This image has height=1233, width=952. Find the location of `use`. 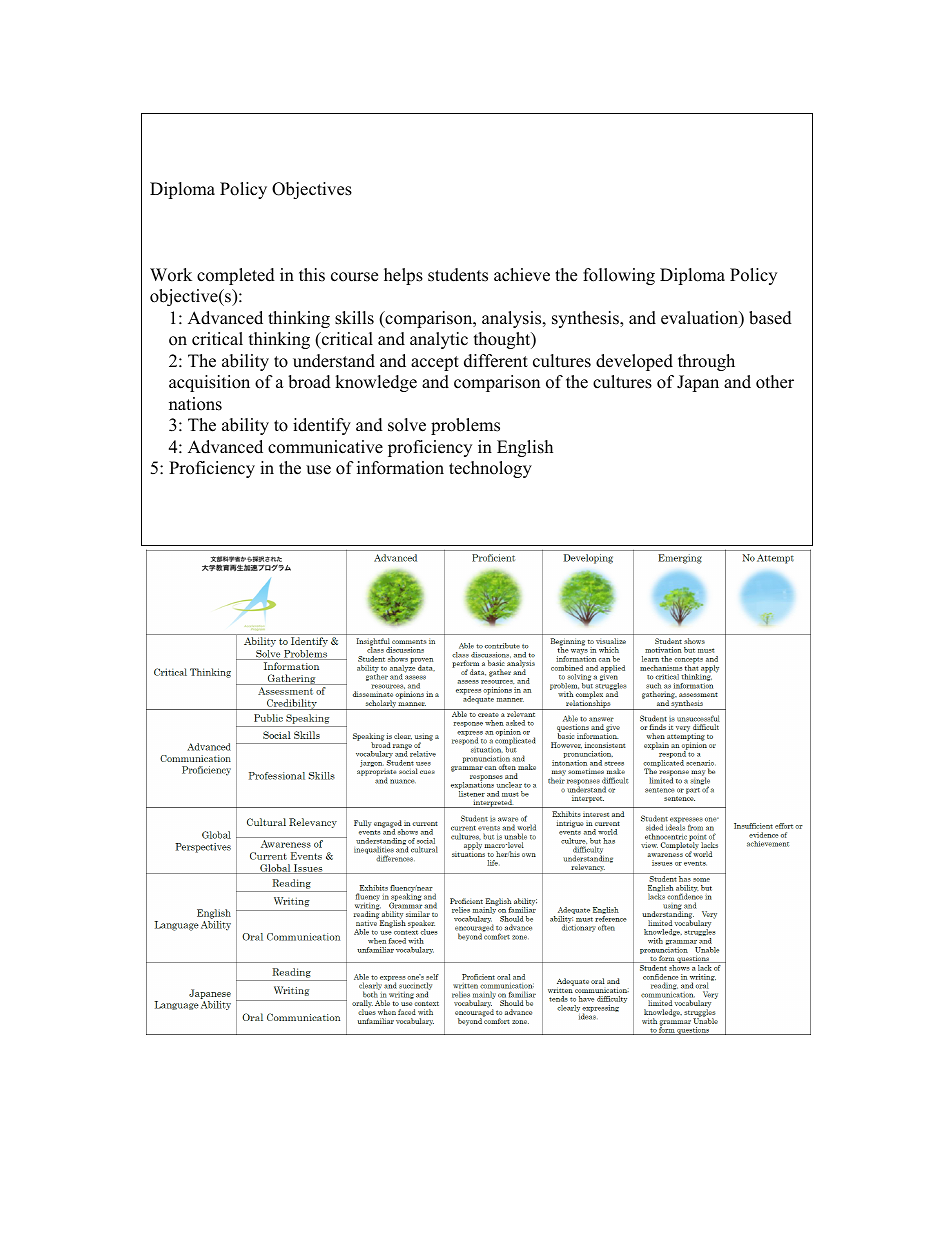

use is located at coordinates (318, 470).
